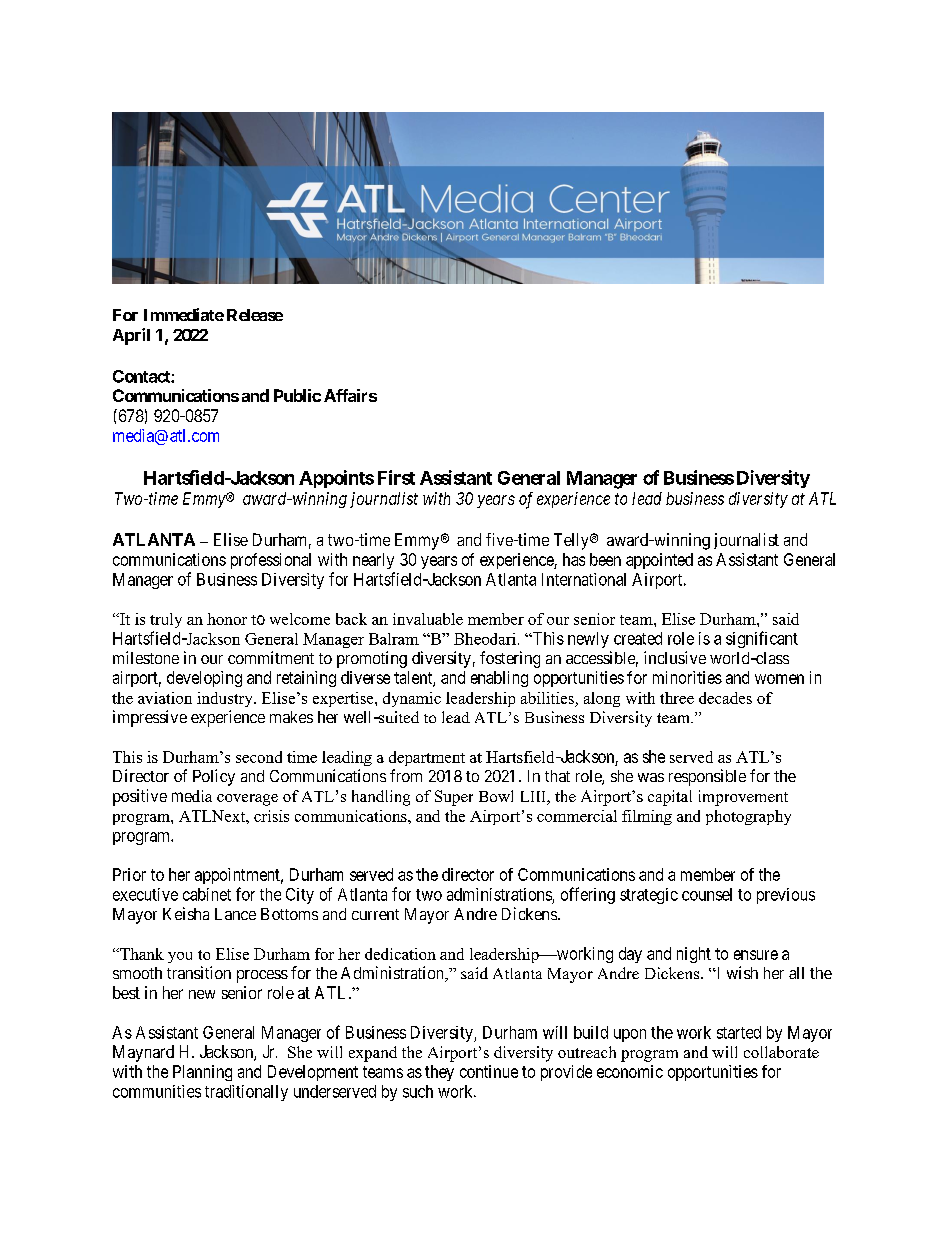 Image resolution: width=952 pixels, height=1233 pixels. What do you see at coordinates (412, 699) in the screenshot?
I see `dynamic` at bounding box center [412, 699].
